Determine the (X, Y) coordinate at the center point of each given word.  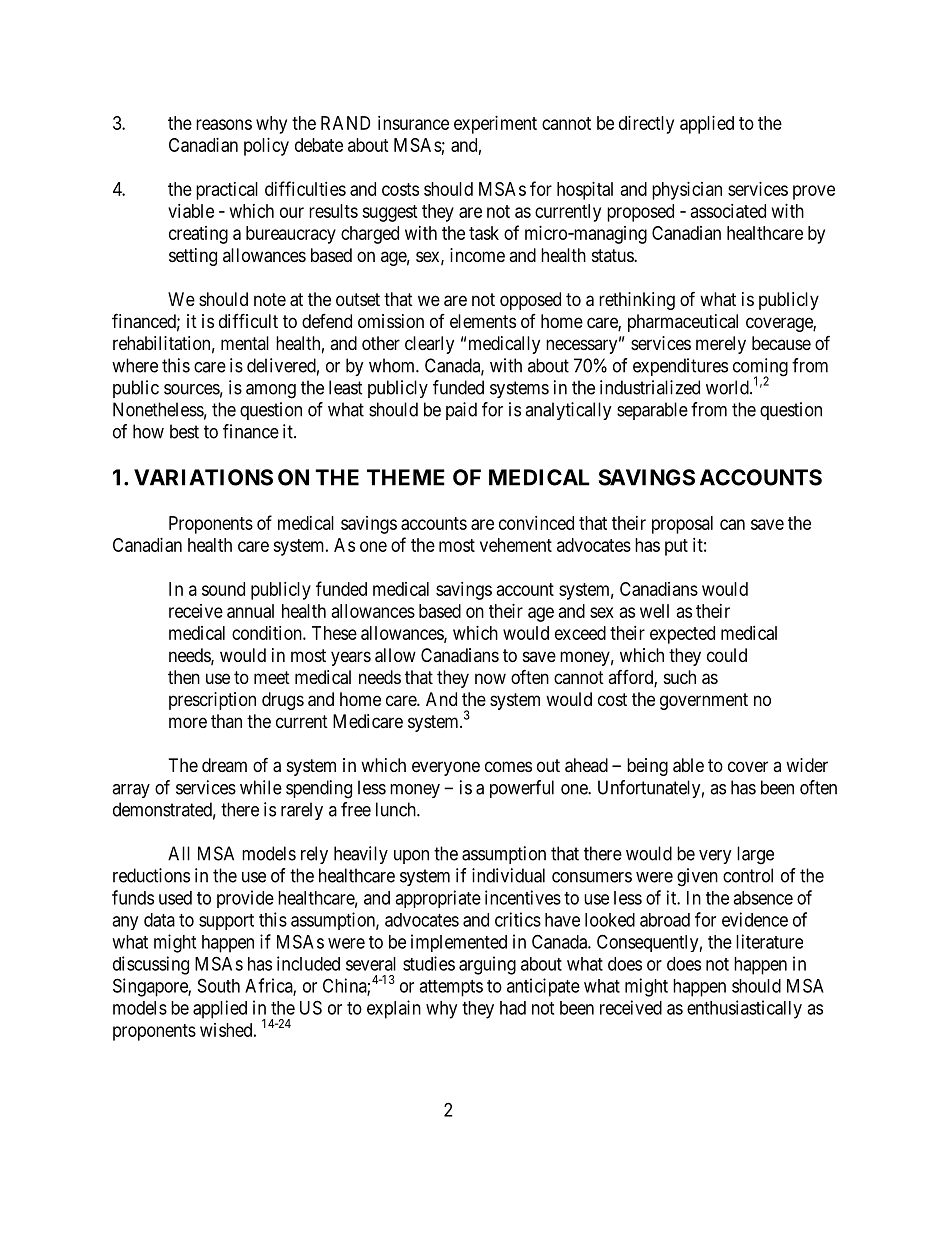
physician (687, 191)
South (219, 985)
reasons (224, 124)
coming (760, 368)
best (184, 431)
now (490, 678)
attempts (451, 988)
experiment (495, 125)
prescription (212, 701)
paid (461, 411)
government (704, 701)
